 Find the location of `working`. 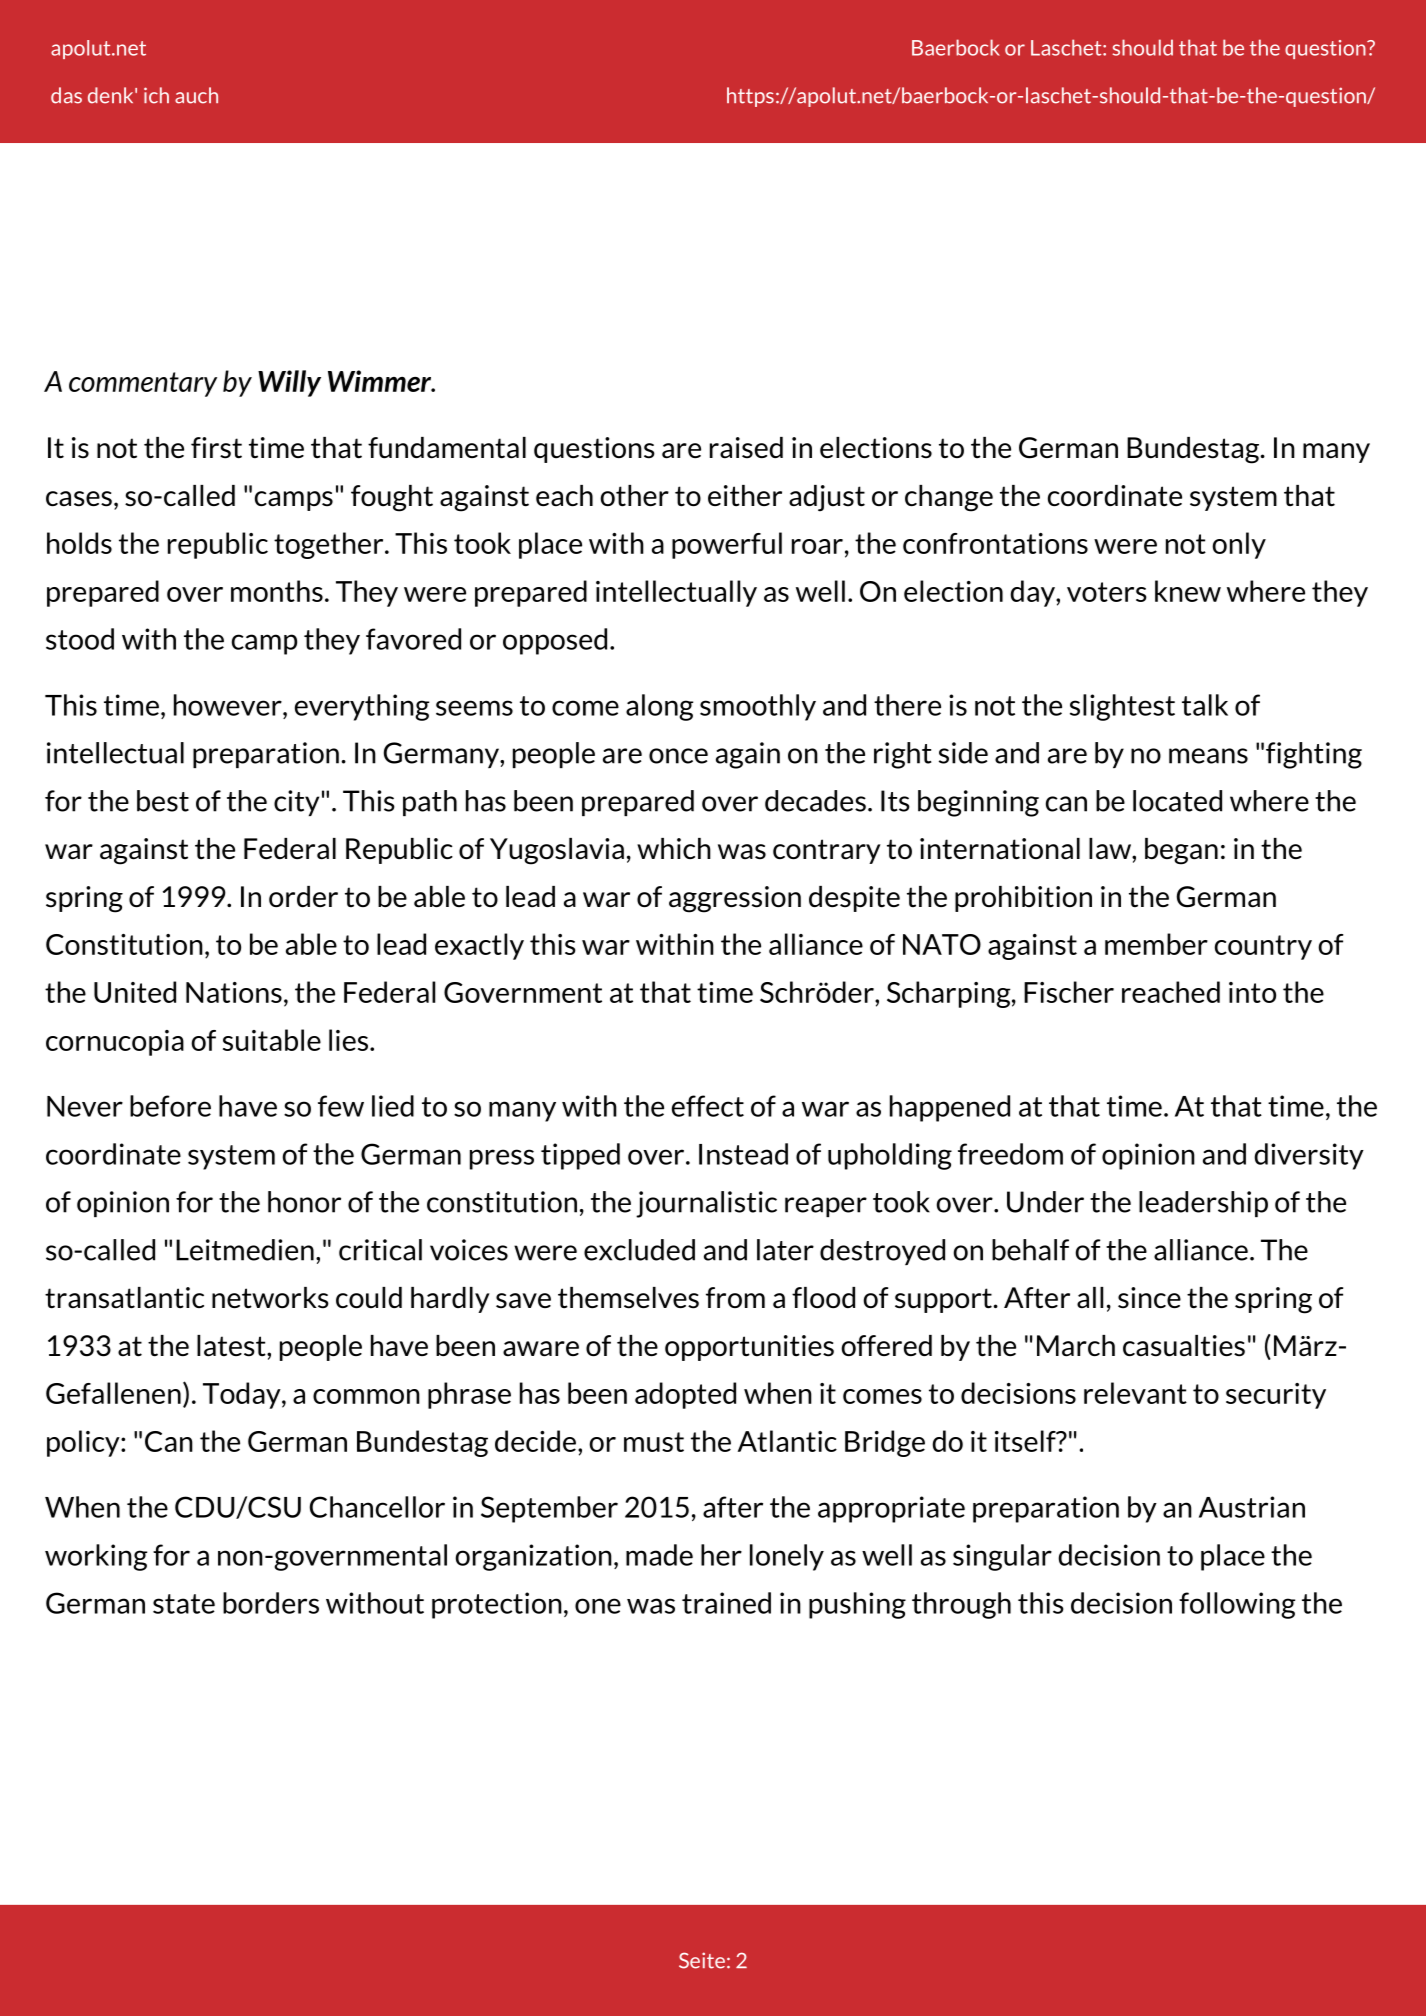

working is located at coordinates (96, 1557).
